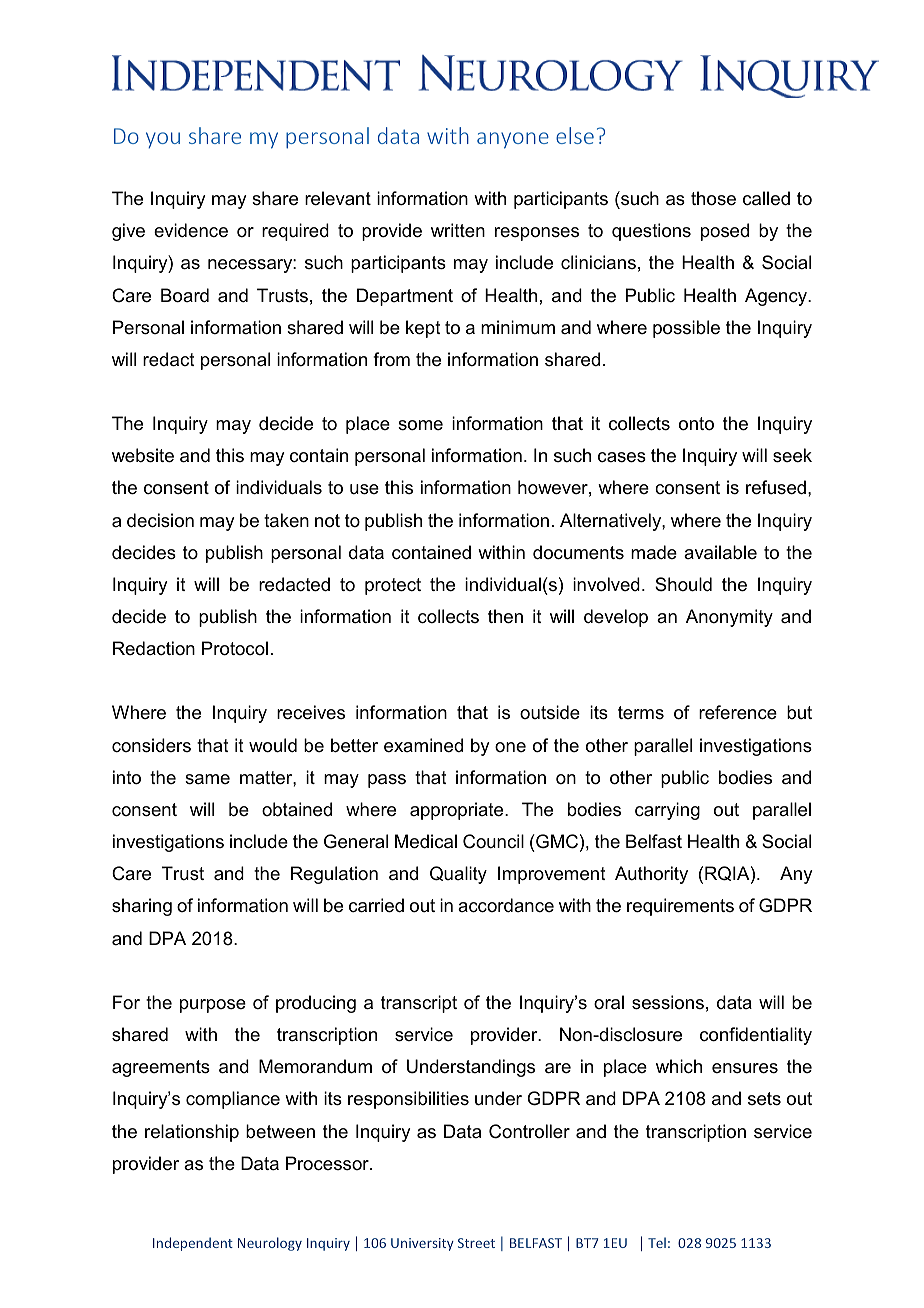 Image resolution: width=924 pixels, height=1308 pixels. I want to click on you, so click(163, 140).
